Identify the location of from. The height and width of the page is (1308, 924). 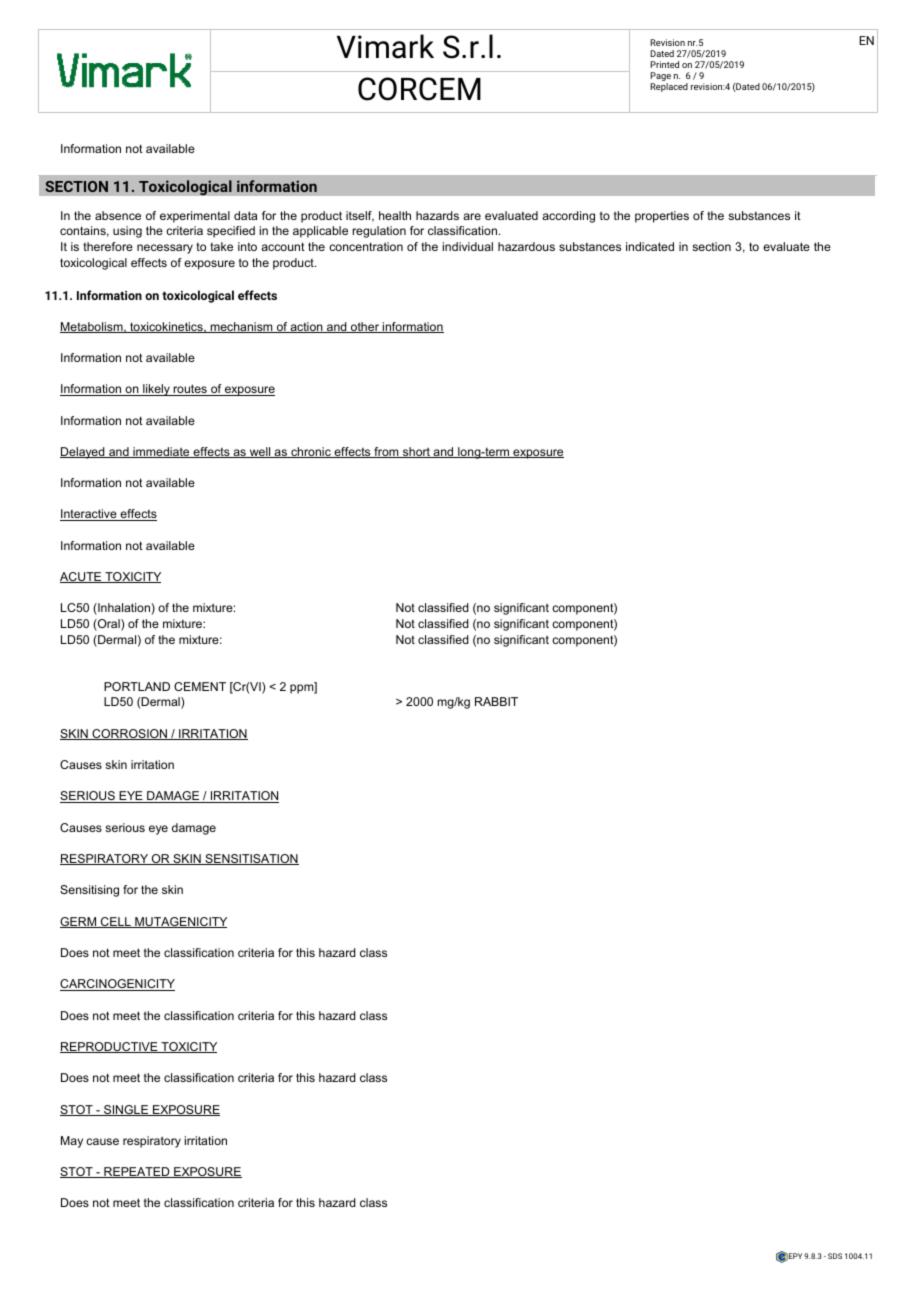
(386, 452).
